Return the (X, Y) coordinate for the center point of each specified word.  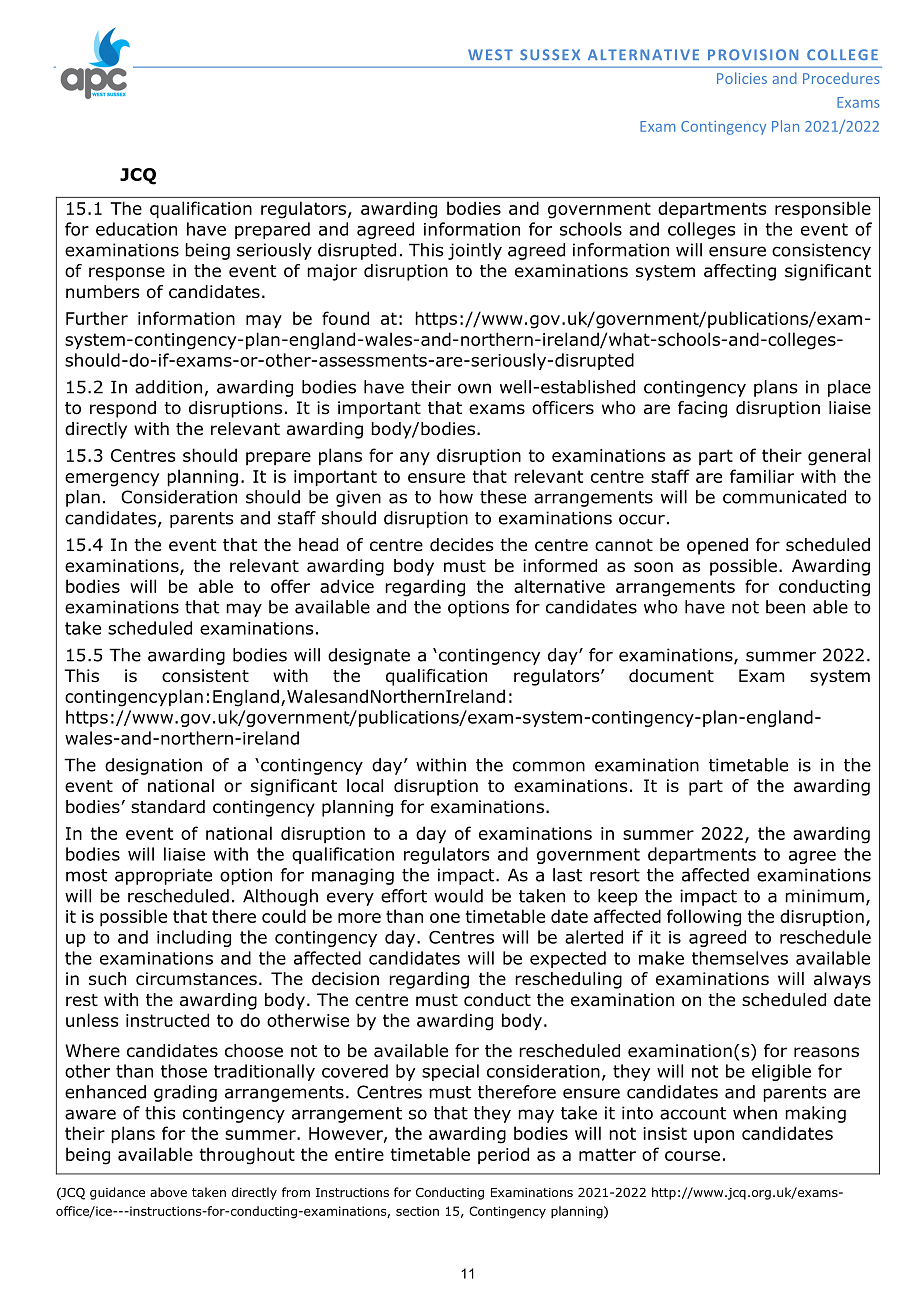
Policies (742, 78)
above (168, 1192)
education (136, 229)
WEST (490, 54)
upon (714, 1136)
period (503, 1155)
